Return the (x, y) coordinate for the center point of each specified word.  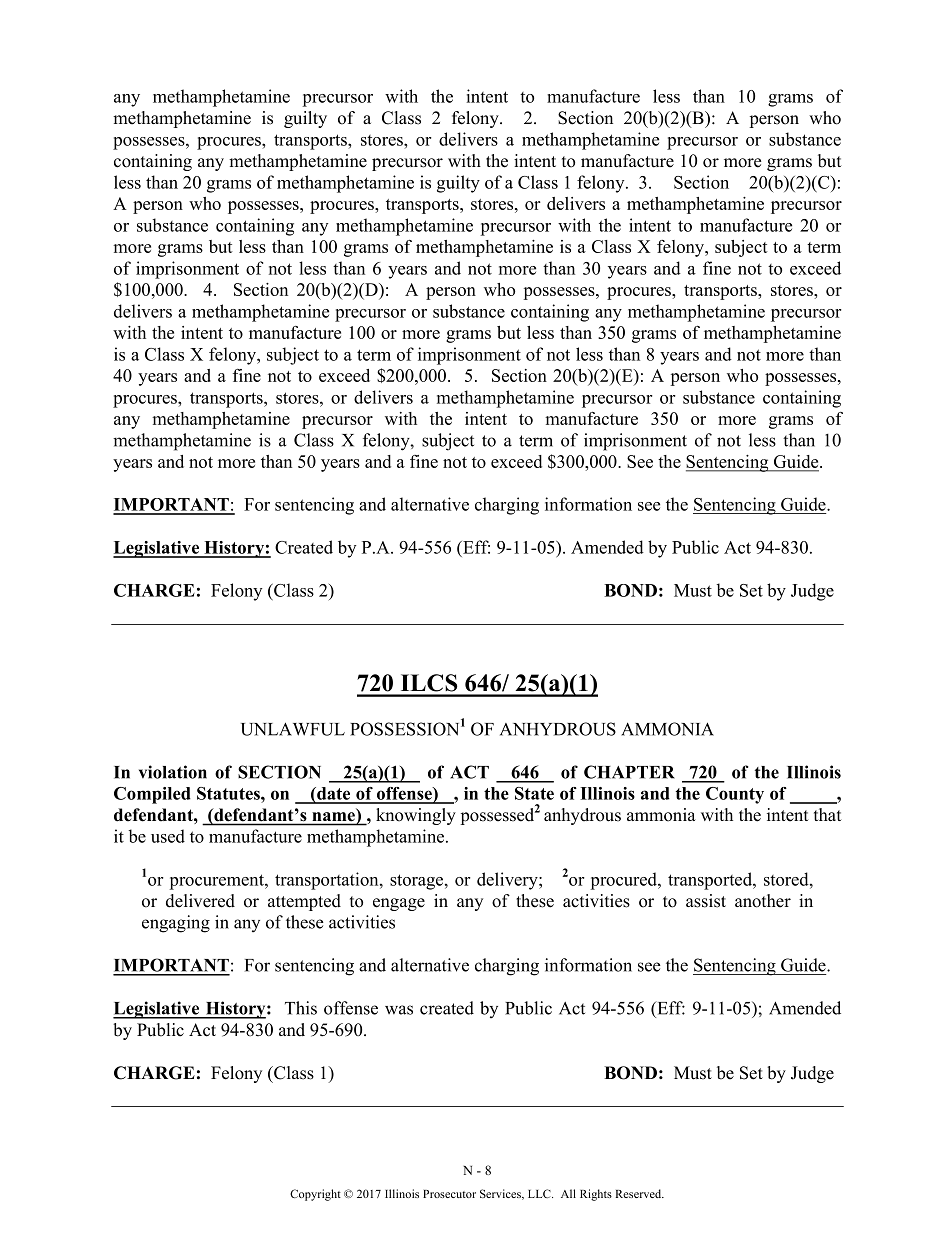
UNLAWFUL (293, 729)
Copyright (315, 1195)
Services (501, 1194)
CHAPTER (629, 772)
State (534, 793)
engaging (176, 924)
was (399, 1010)
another (763, 901)
